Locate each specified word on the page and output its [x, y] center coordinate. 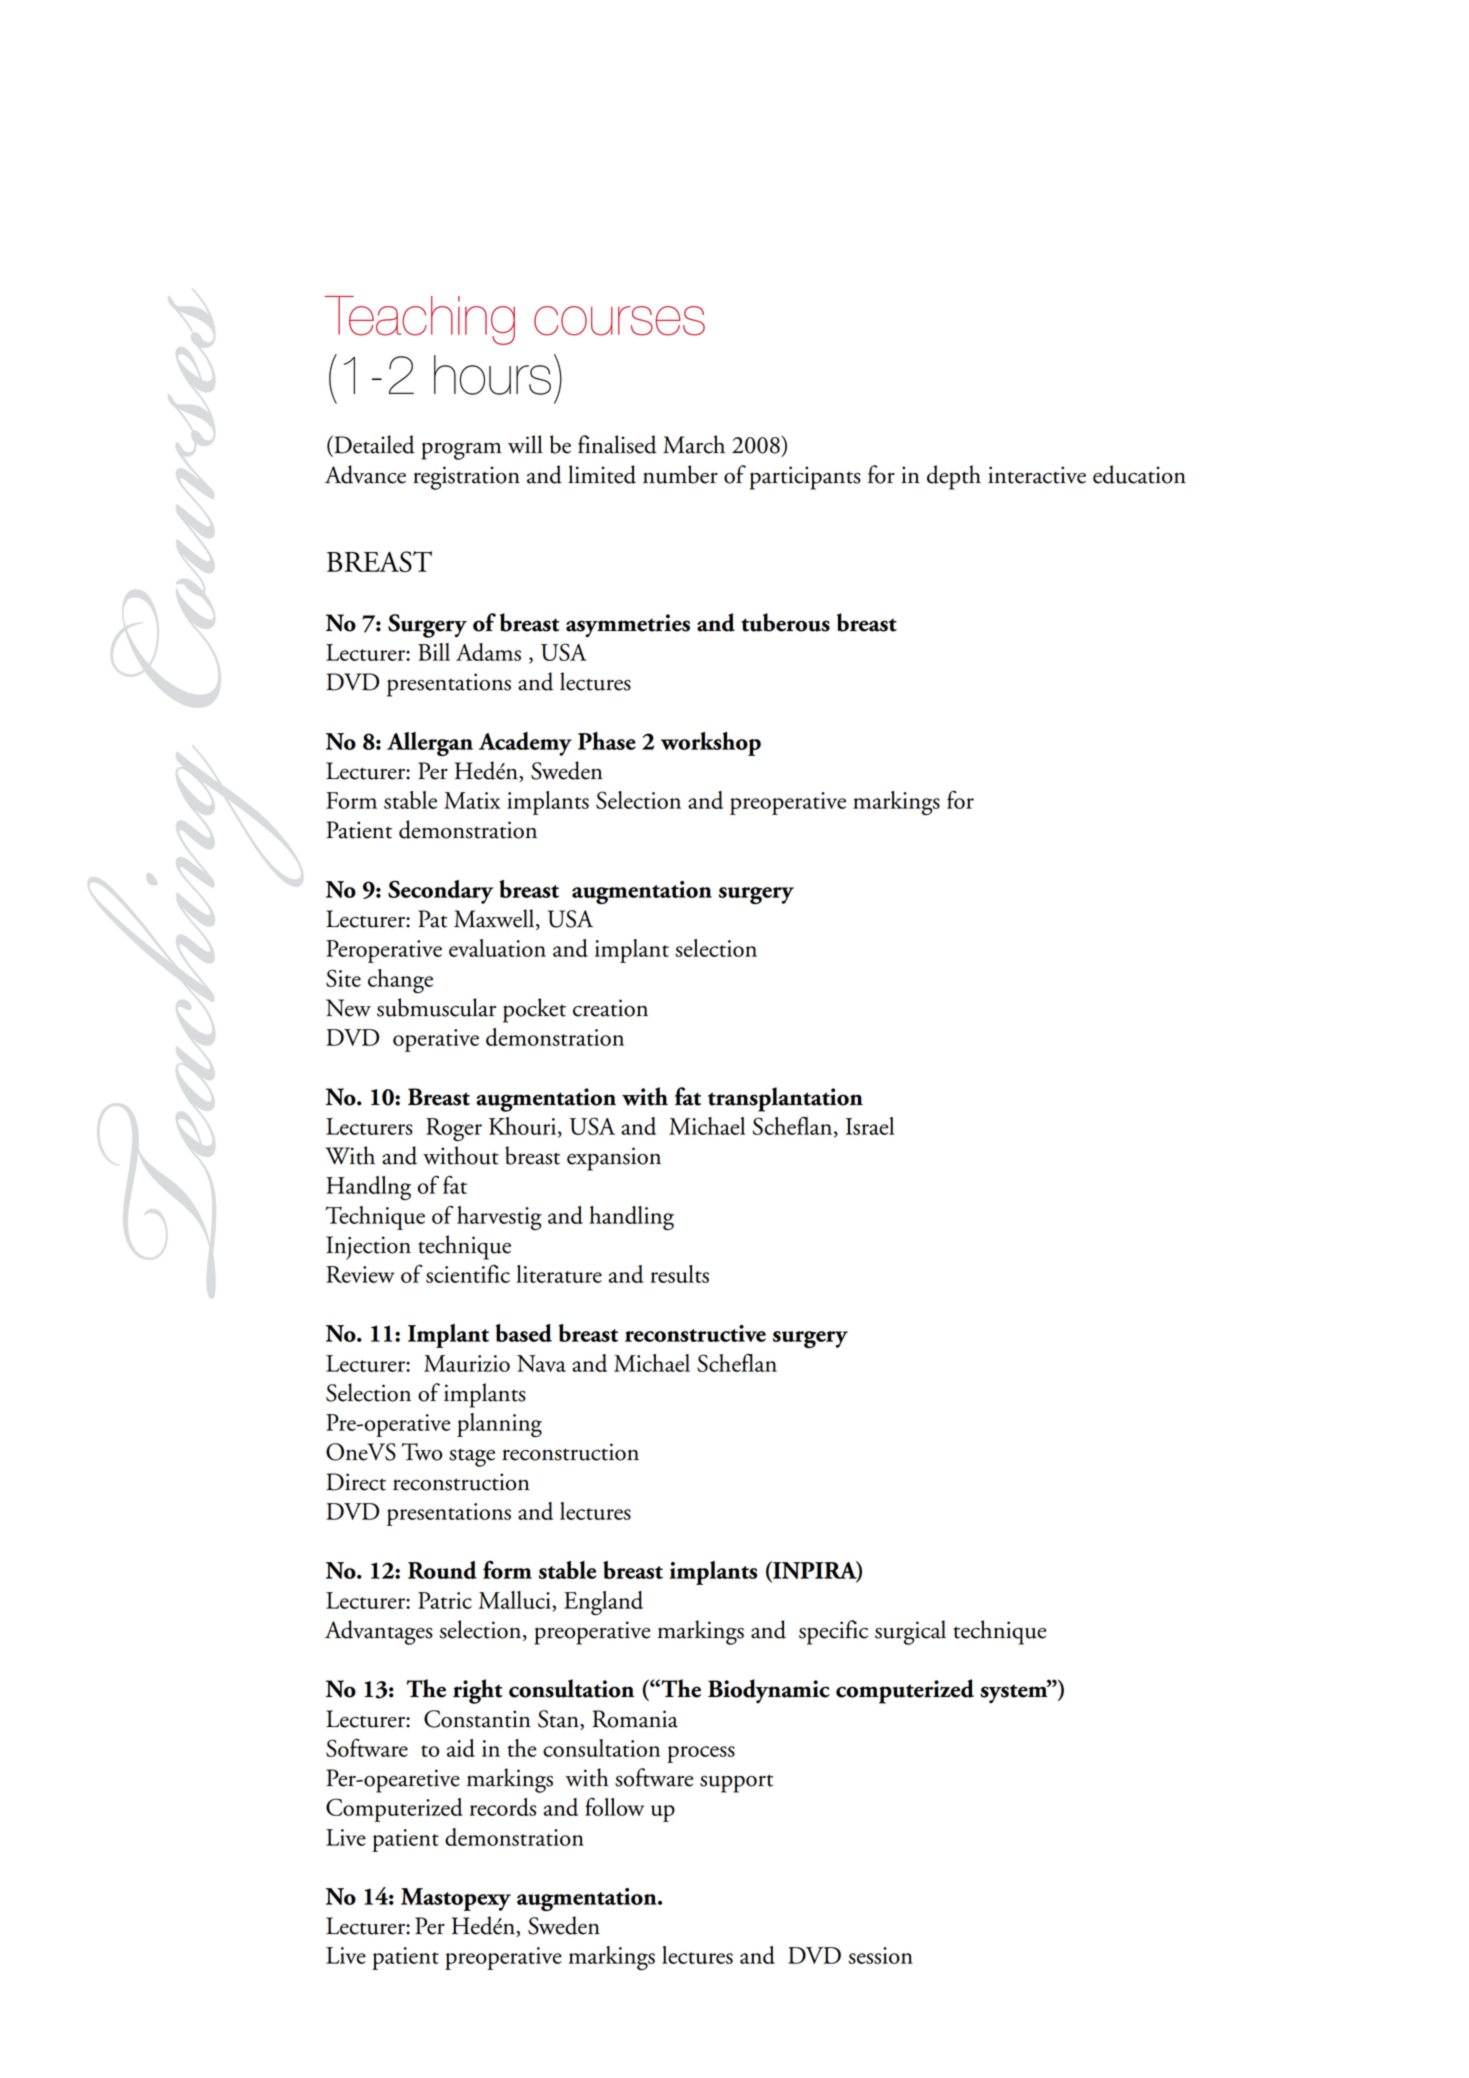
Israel [870, 1126]
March [694, 444]
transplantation [785, 1099]
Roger [454, 1130]
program [461, 451]
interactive [1037, 475]
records [503, 1807]
